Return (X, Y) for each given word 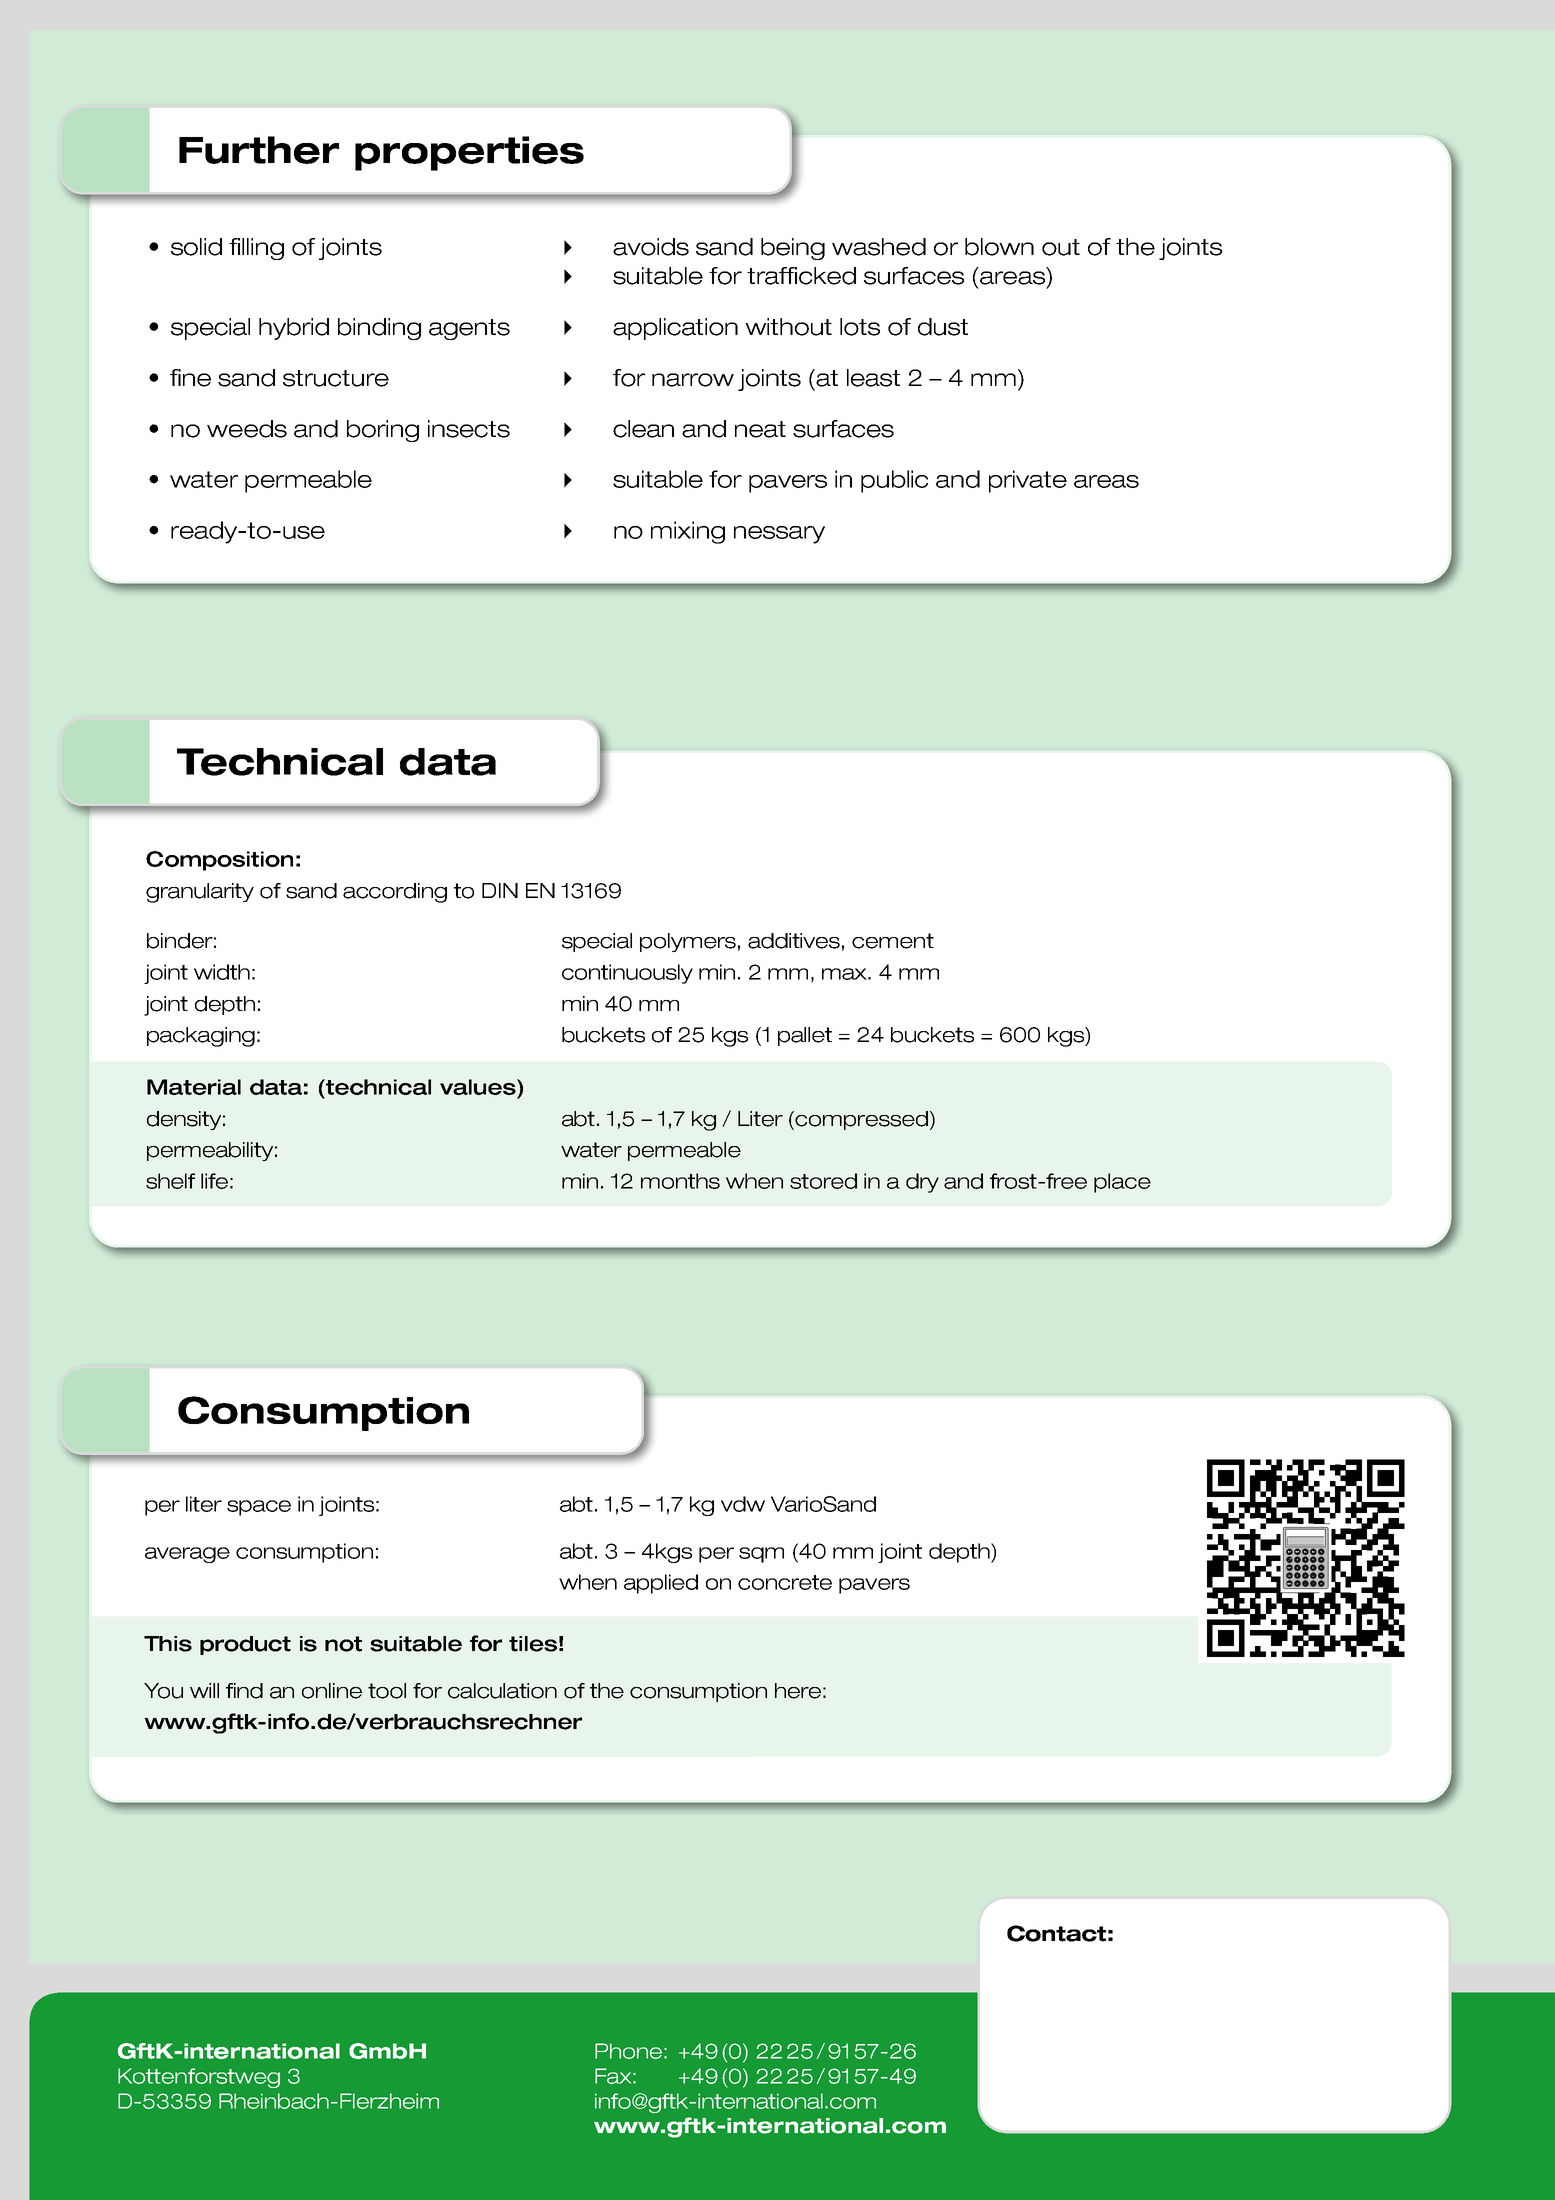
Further (259, 150)
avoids (651, 247)
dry (922, 1183)
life (214, 1181)
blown (999, 247)
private (1028, 481)
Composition (219, 861)
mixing (688, 532)
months (680, 1181)
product (245, 1645)
